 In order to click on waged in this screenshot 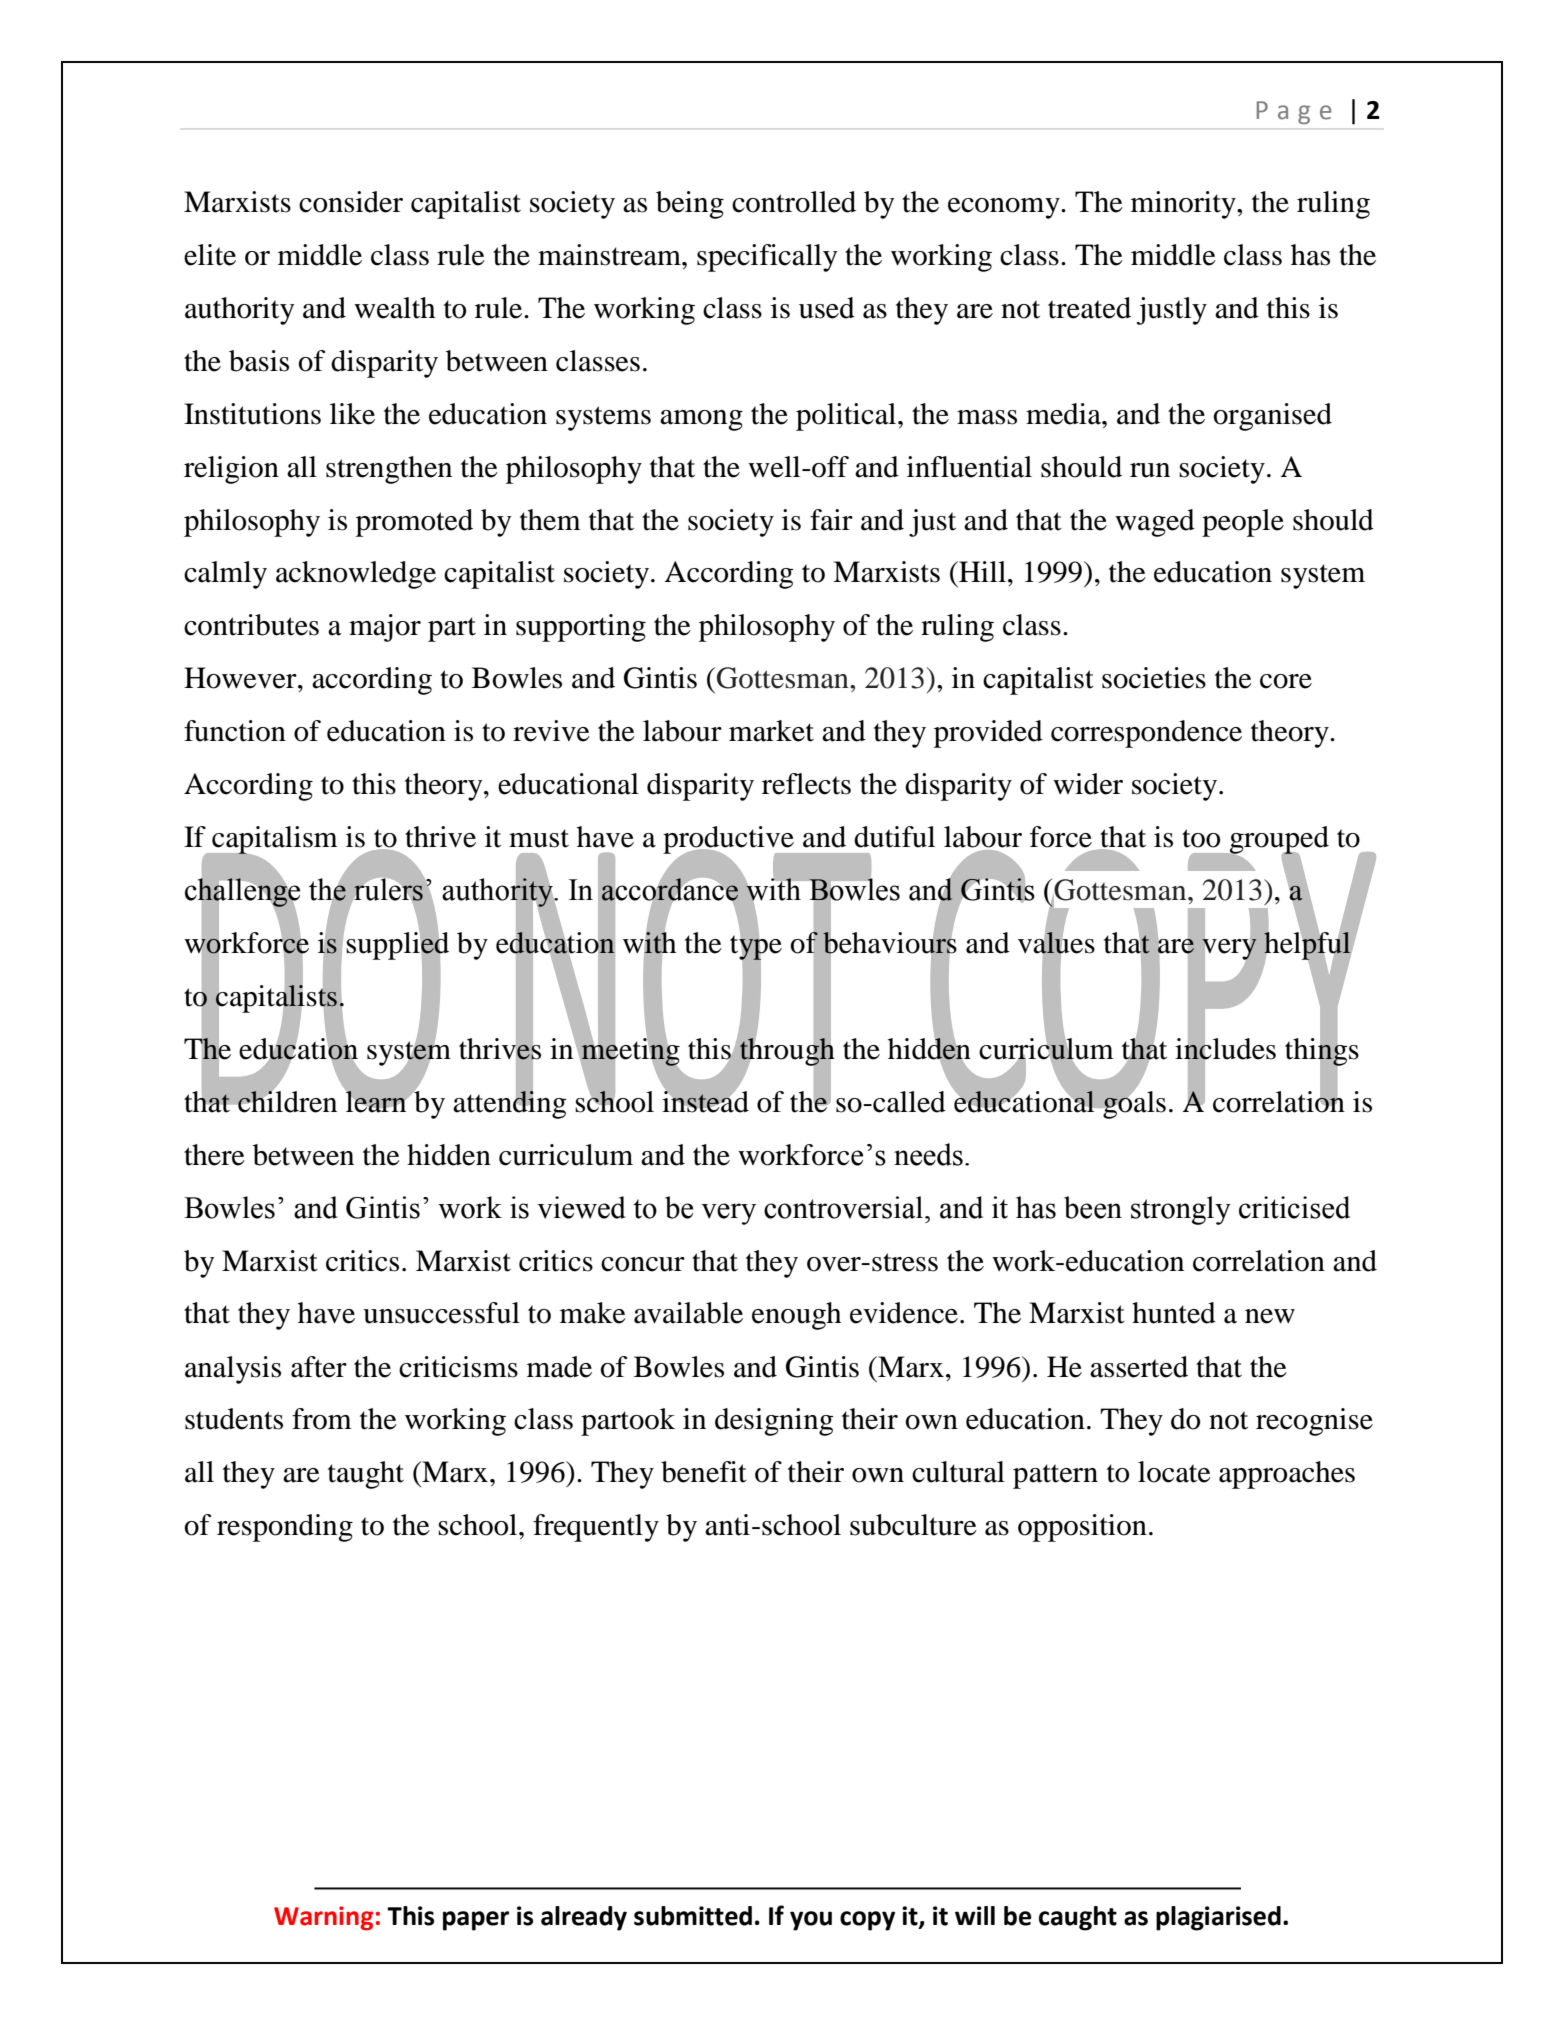, I will do `click(1155, 523)`.
